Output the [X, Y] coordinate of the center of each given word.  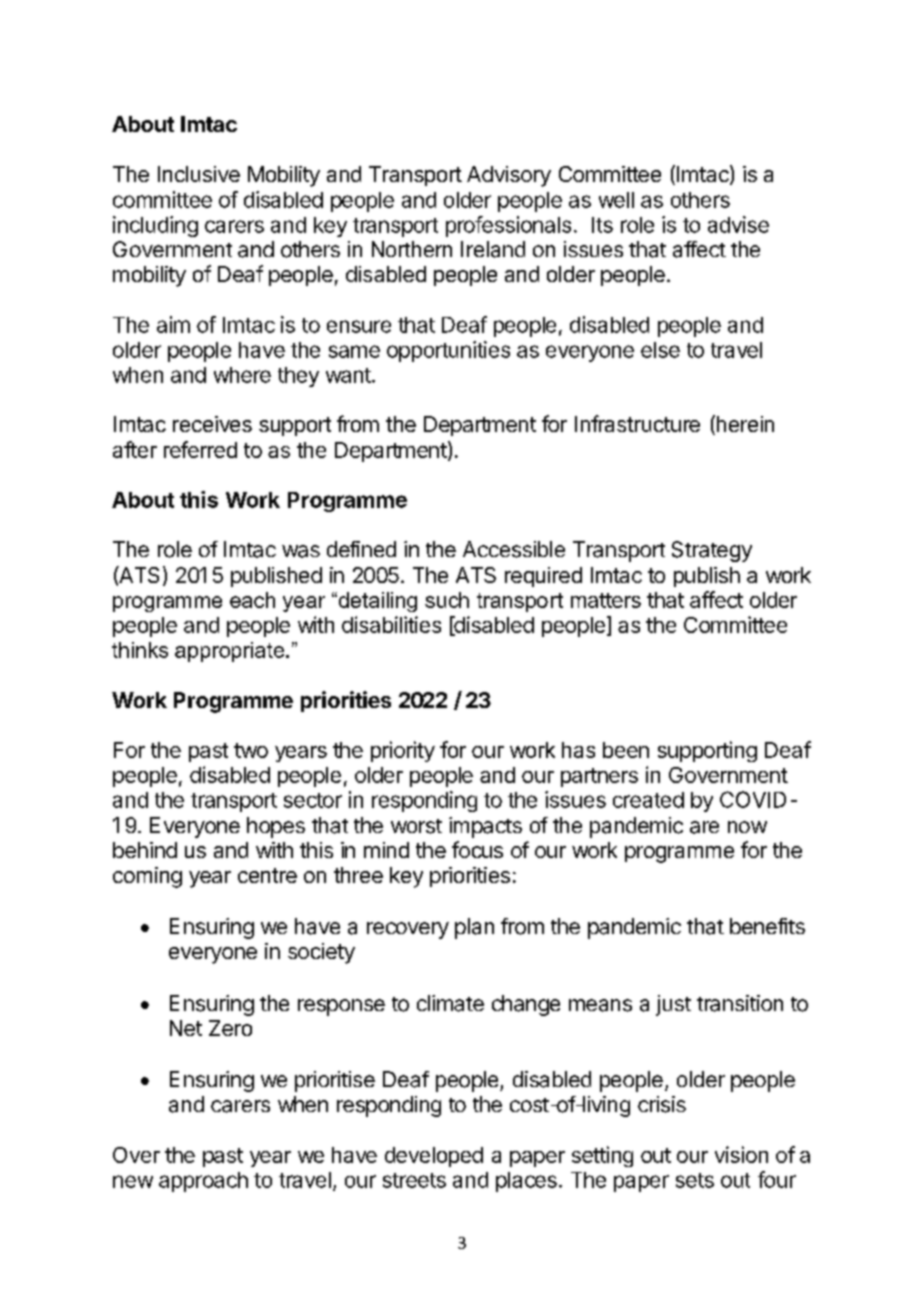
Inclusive [199, 174]
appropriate [231, 652]
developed [434, 1157]
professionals [508, 226]
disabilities [391, 624]
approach [203, 1182]
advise [738, 224]
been [626, 750]
